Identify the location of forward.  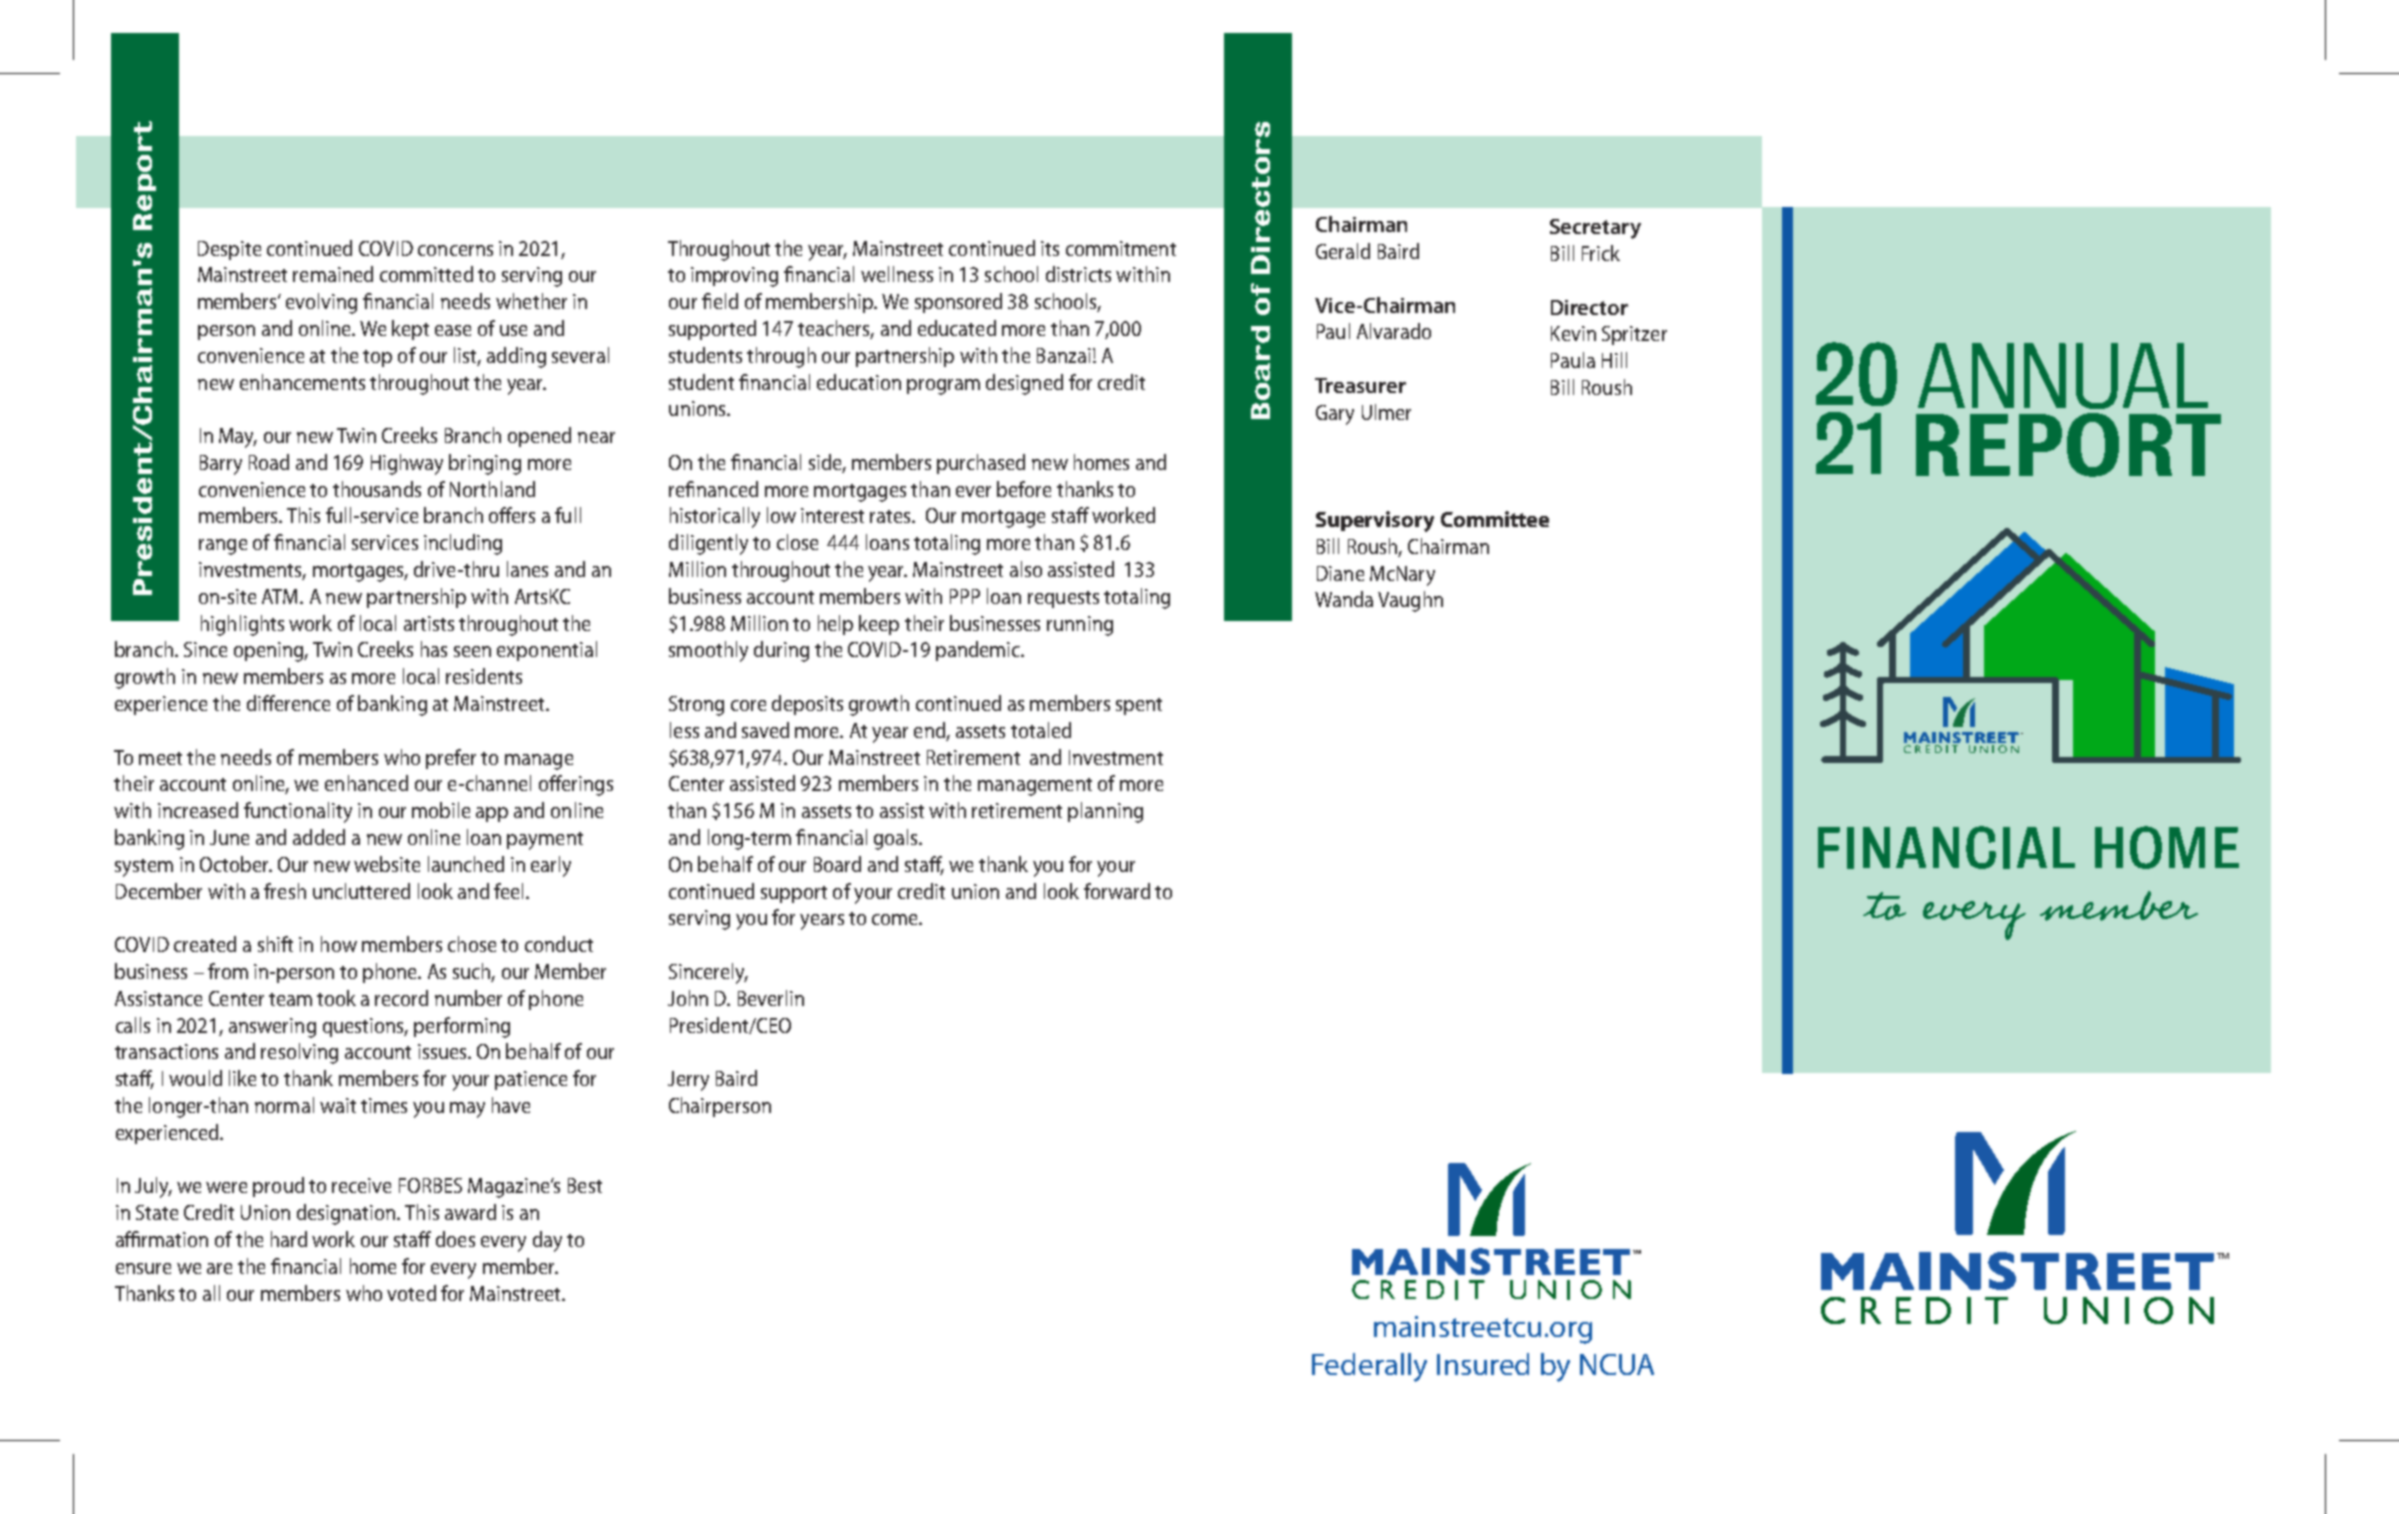
(1117, 891).
